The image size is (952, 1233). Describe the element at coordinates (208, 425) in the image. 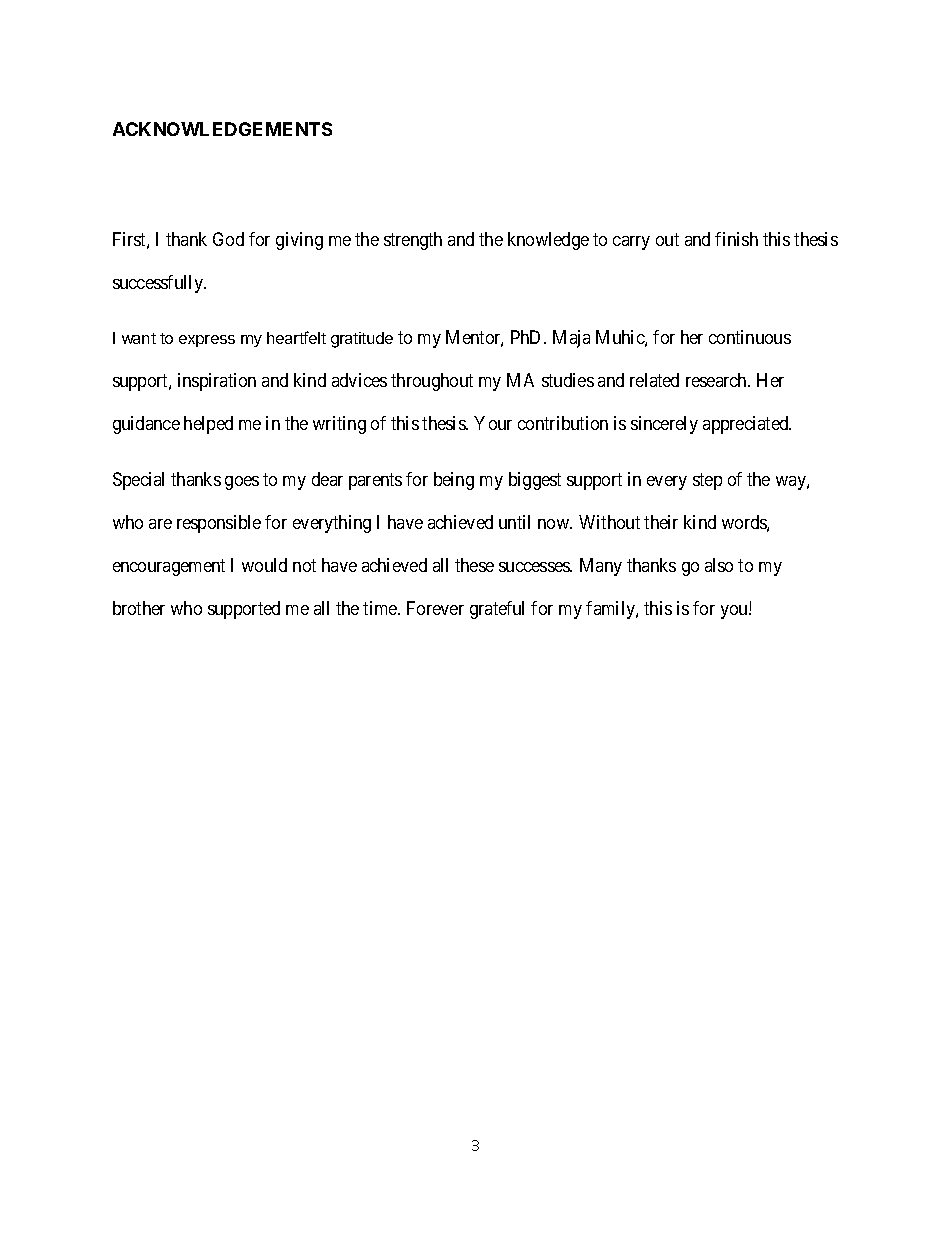

I see `helped` at that location.
